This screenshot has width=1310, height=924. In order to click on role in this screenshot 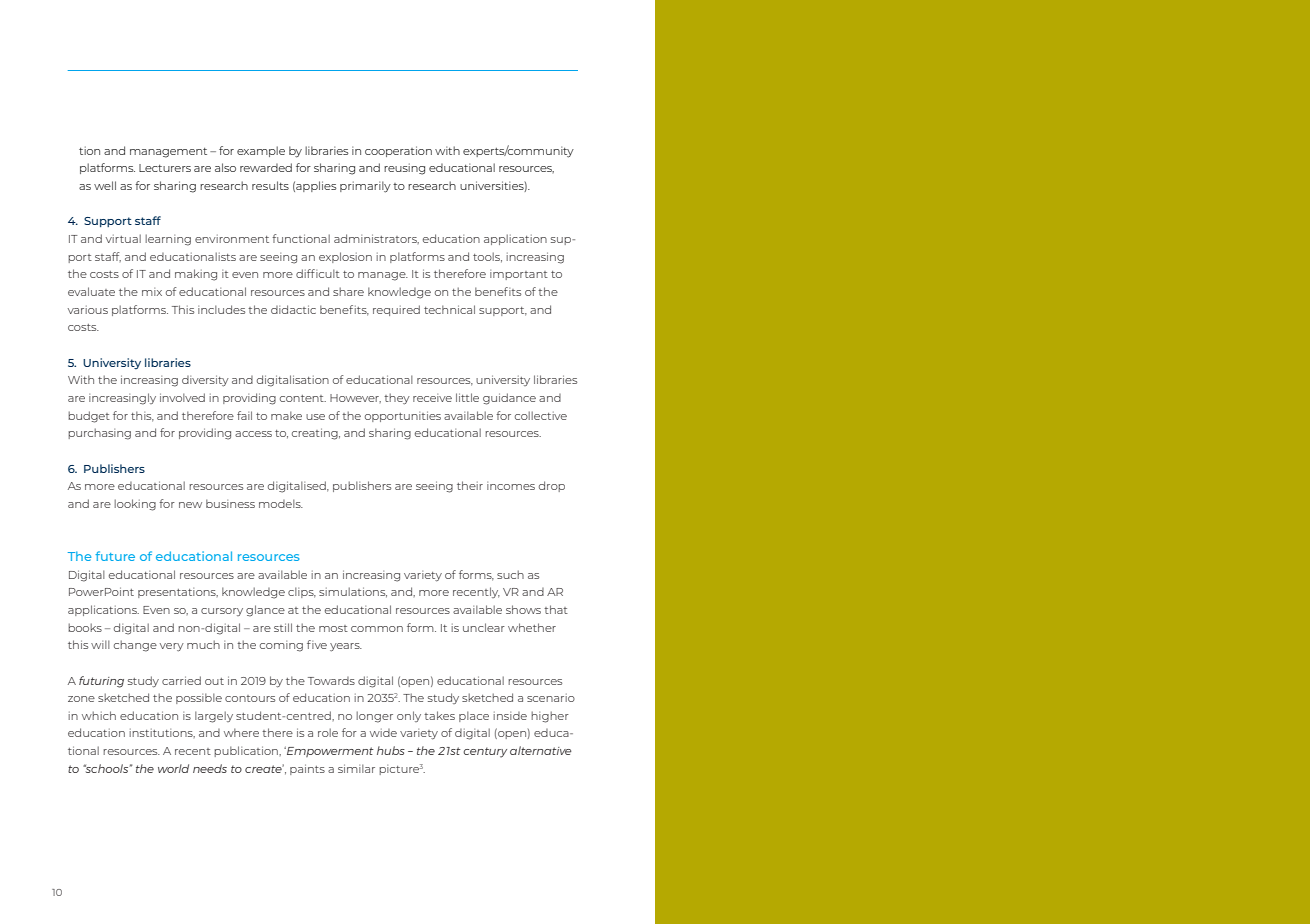, I will do `click(328, 732)`.
